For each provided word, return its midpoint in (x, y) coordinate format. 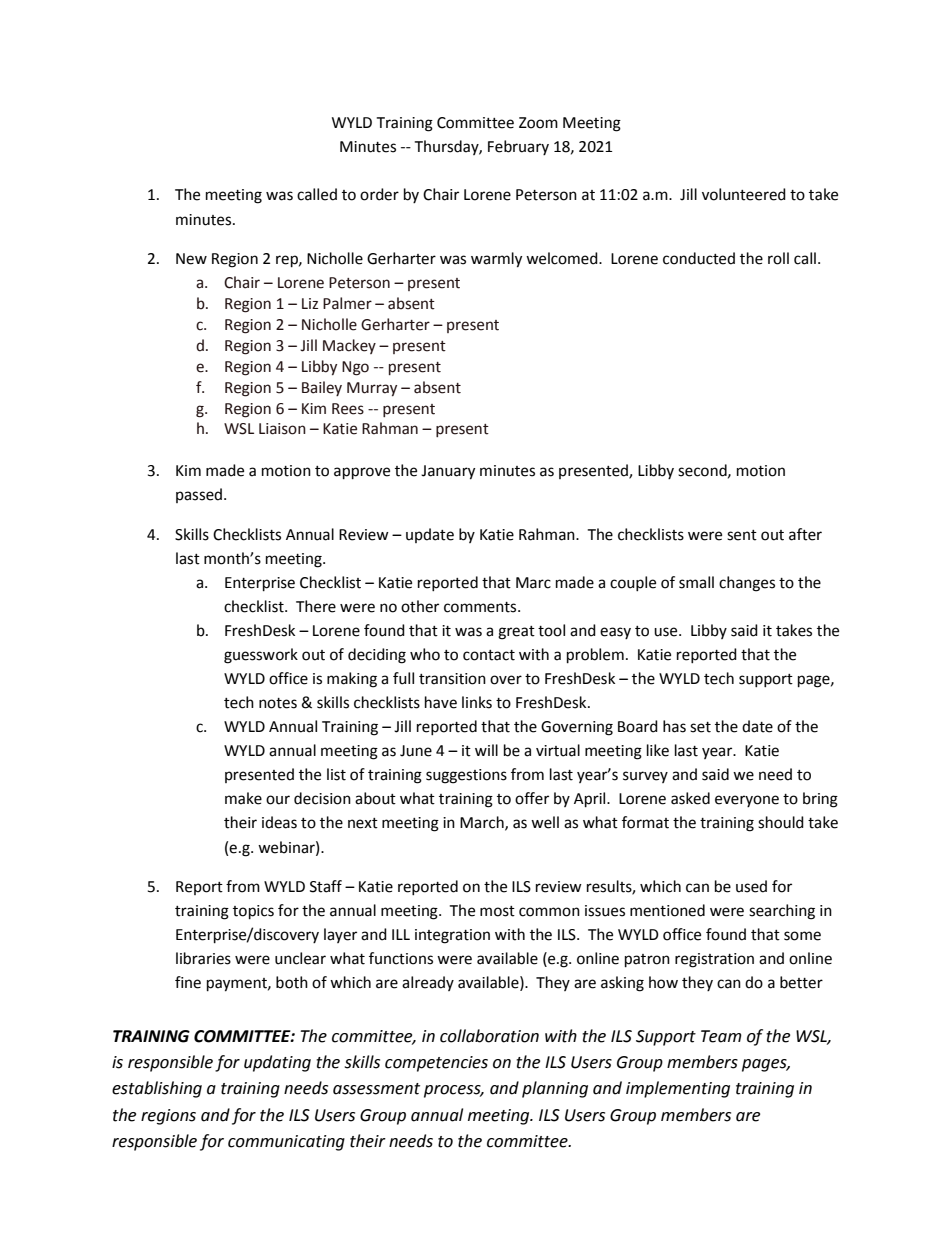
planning (555, 1089)
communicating (286, 1143)
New (191, 259)
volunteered (744, 194)
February (518, 147)
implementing (678, 1089)
